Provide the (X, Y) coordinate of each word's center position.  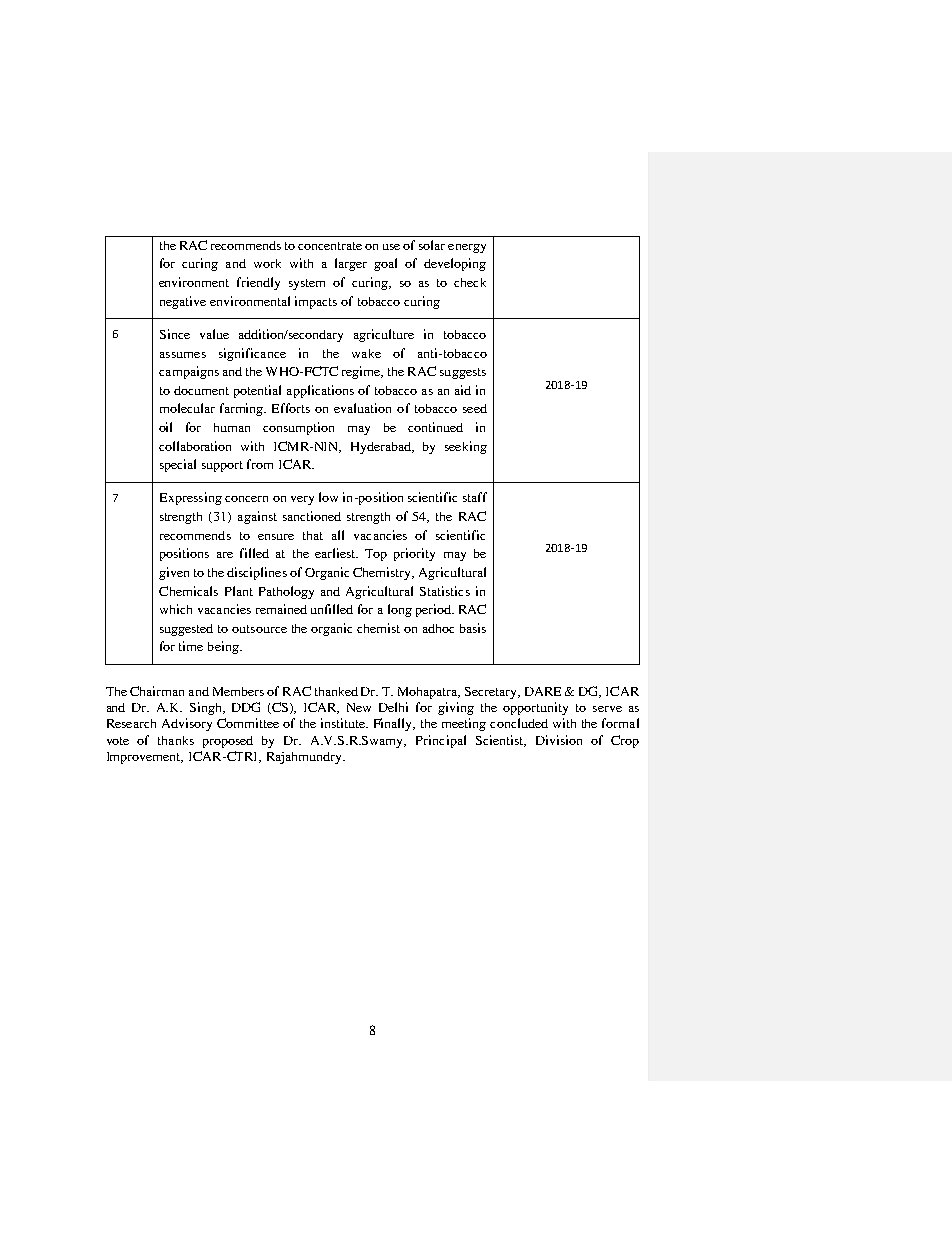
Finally (394, 724)
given (174, 573)
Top (376, 555)
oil (165, 427)
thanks (176, 740)
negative (183, 302)
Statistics (445, 591)
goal (385, 264)
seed (475, 408)
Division (559, 740)
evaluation (362, 408)
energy (467, 248)
